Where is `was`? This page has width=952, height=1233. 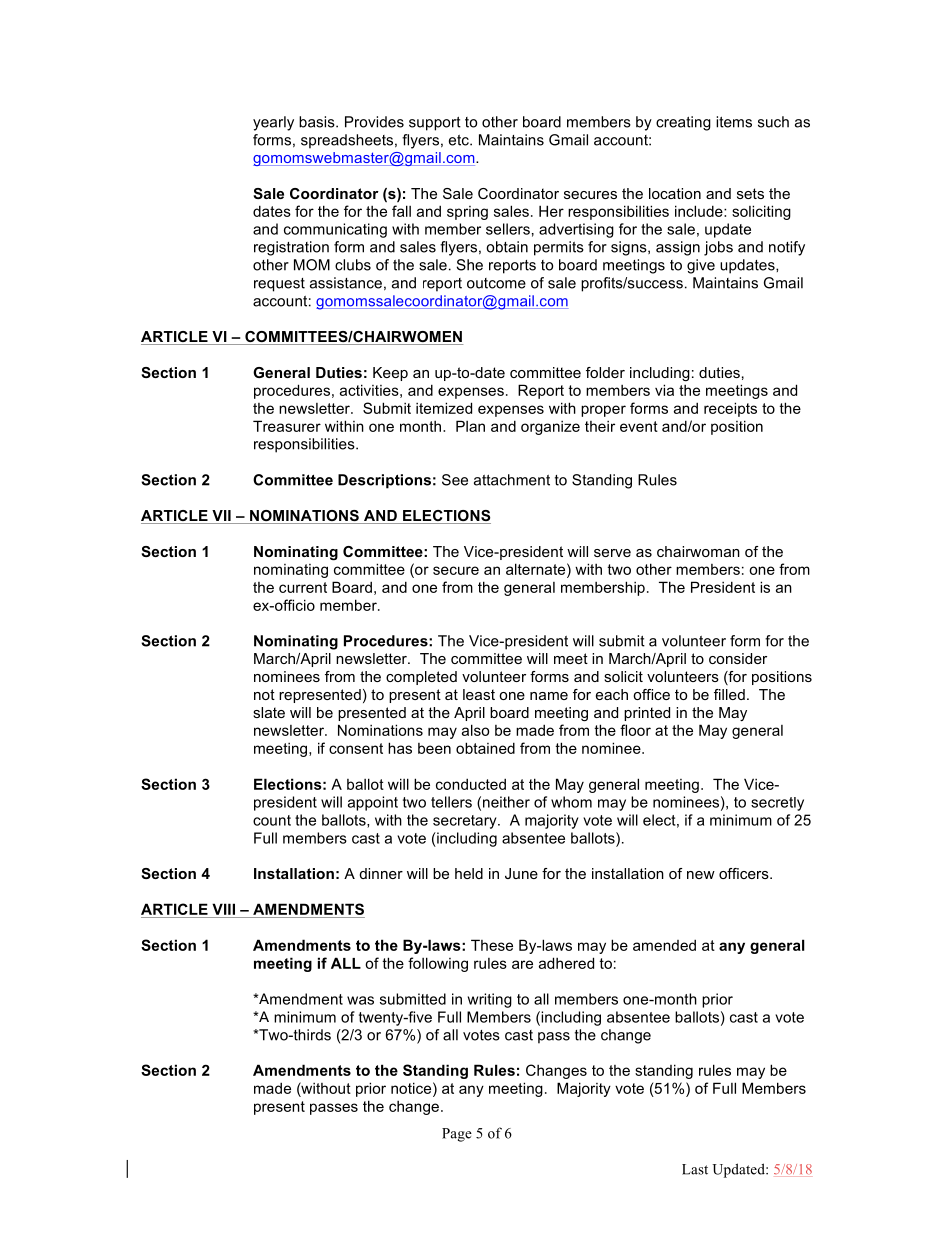
was is located at coordinates (360, 1000).
